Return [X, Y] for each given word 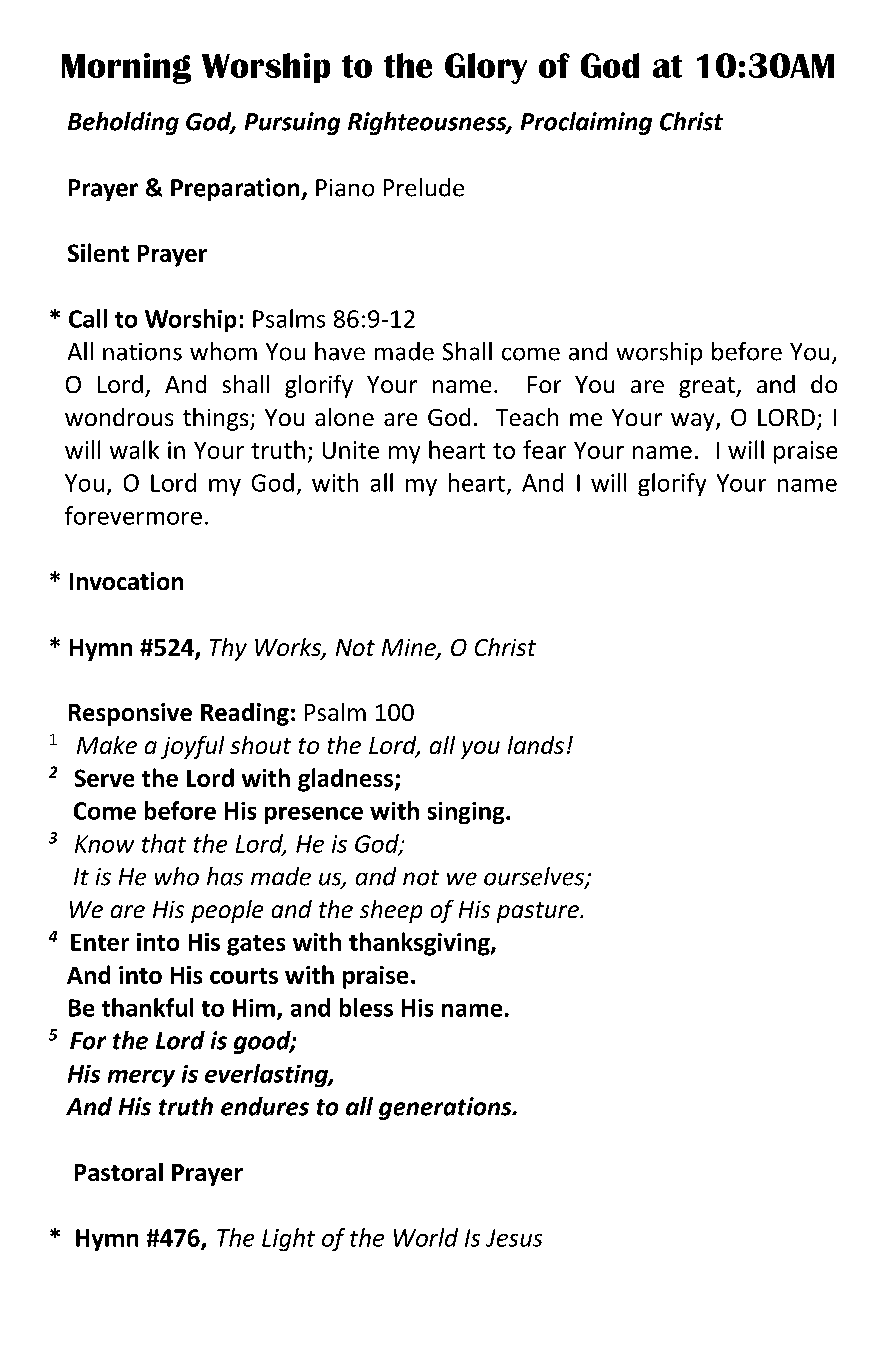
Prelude [424, 187]
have [340, 351]
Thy [228, 649]
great [708, 387]
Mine [410, 649]
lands [536, 745]
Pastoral [119, 1172]
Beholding [123, 123]
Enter [100, 942]
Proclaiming [586, 123]
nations [142, 352]
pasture [539, 912]
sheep [391, 911]
